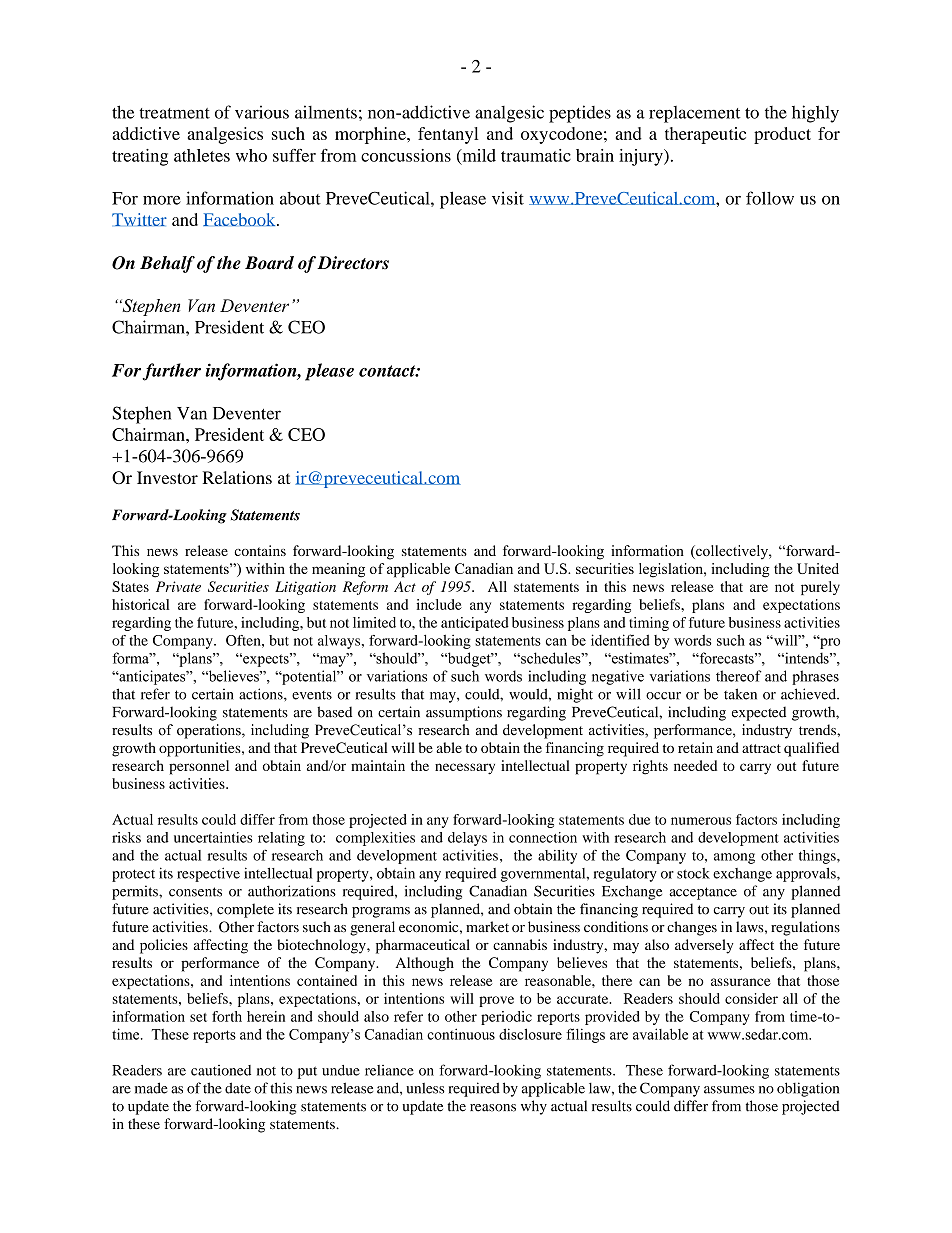 This screenshot has width=952, height=1233. I want to click on athletes, so click(202, 155).
